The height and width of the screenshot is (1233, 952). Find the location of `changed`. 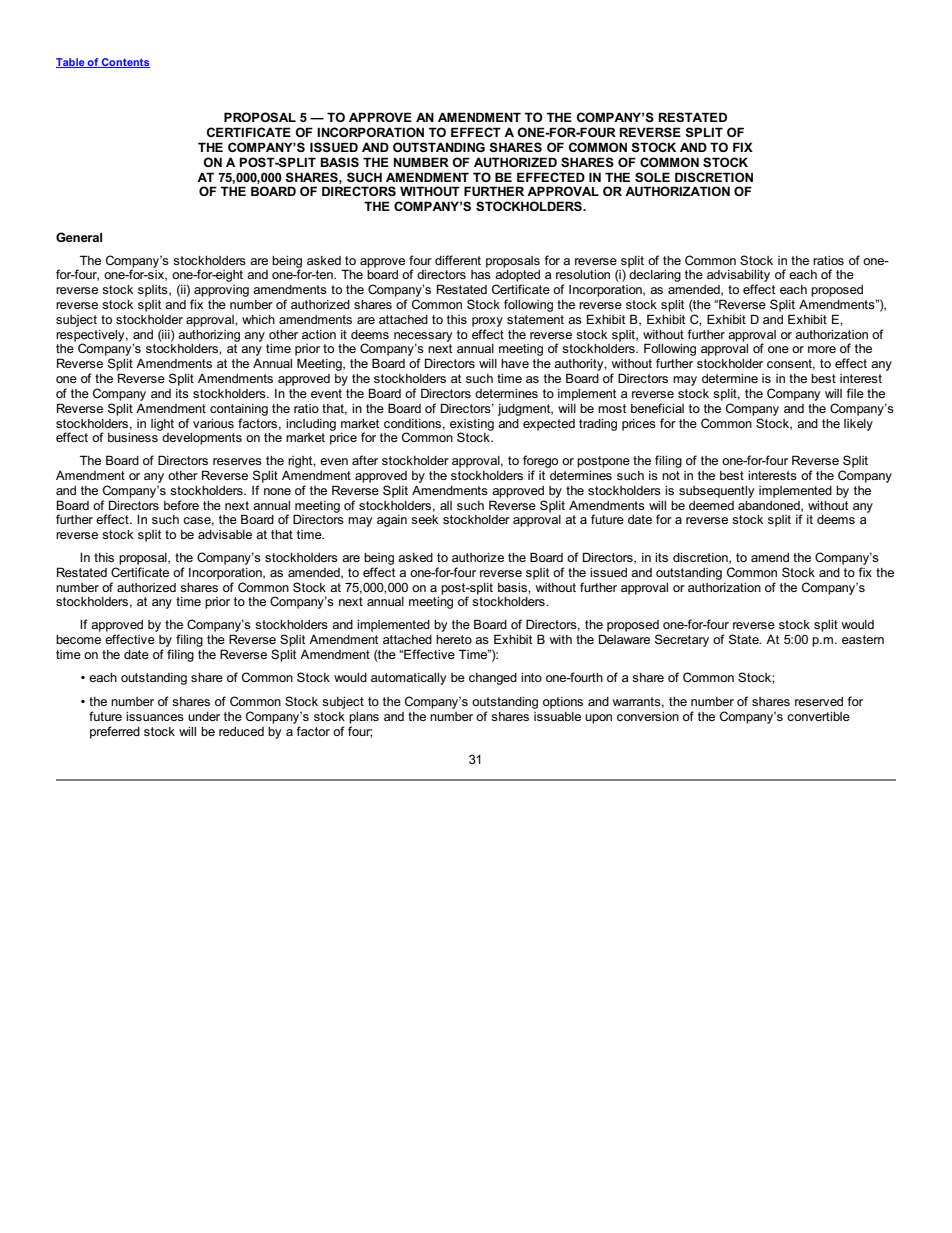

changed is located at coordinates (493, 679).
